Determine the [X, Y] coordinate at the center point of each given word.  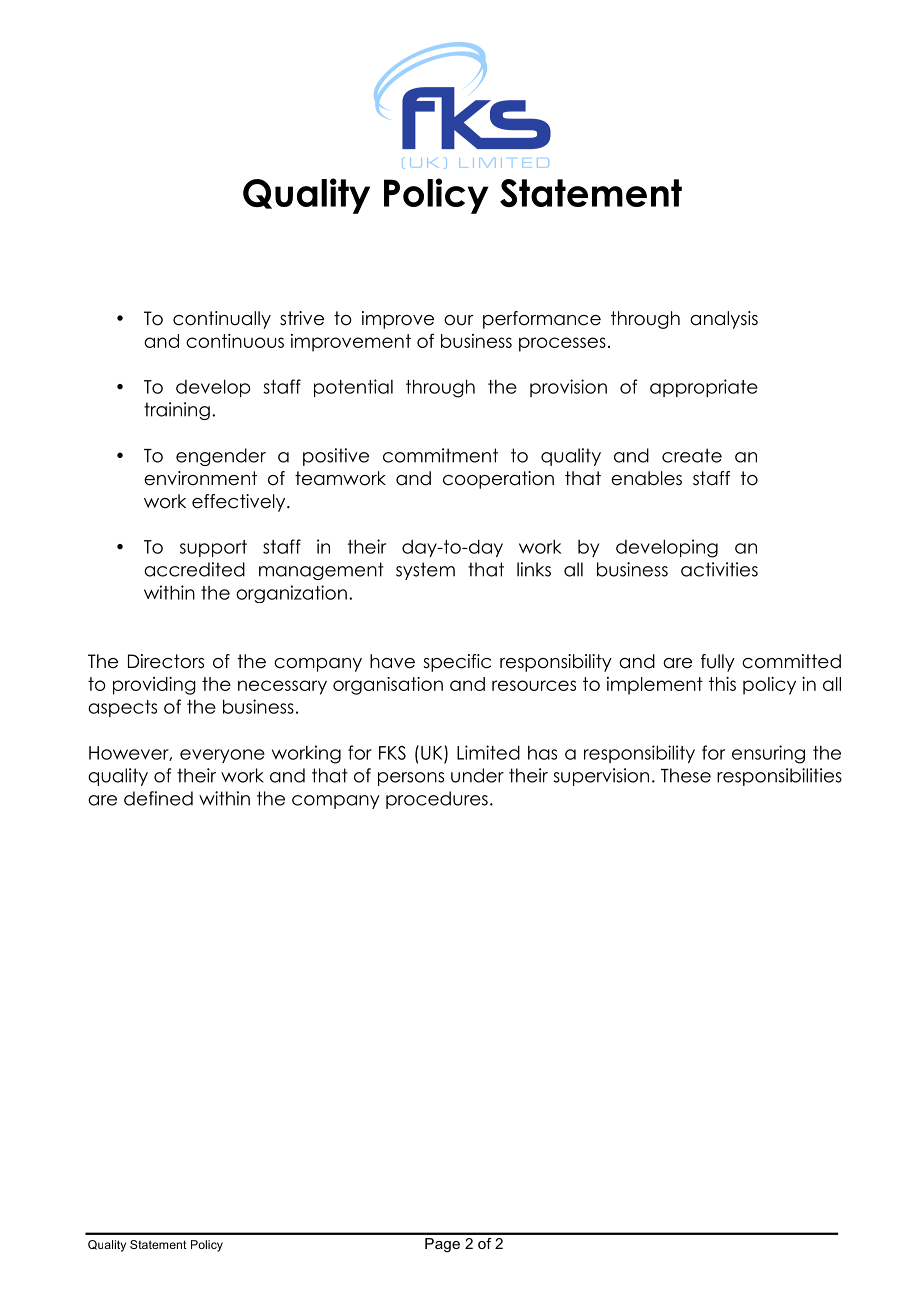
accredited [194, 569]
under [477, 775]
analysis [724, 320]
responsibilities [779, 777]
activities [719, 569]
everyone [222, 756]
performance [542, 320]
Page [442, 1245]
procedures [437, 800]
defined [158, 798]
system [425, 571]
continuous [235, 341]
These [686, 775]
